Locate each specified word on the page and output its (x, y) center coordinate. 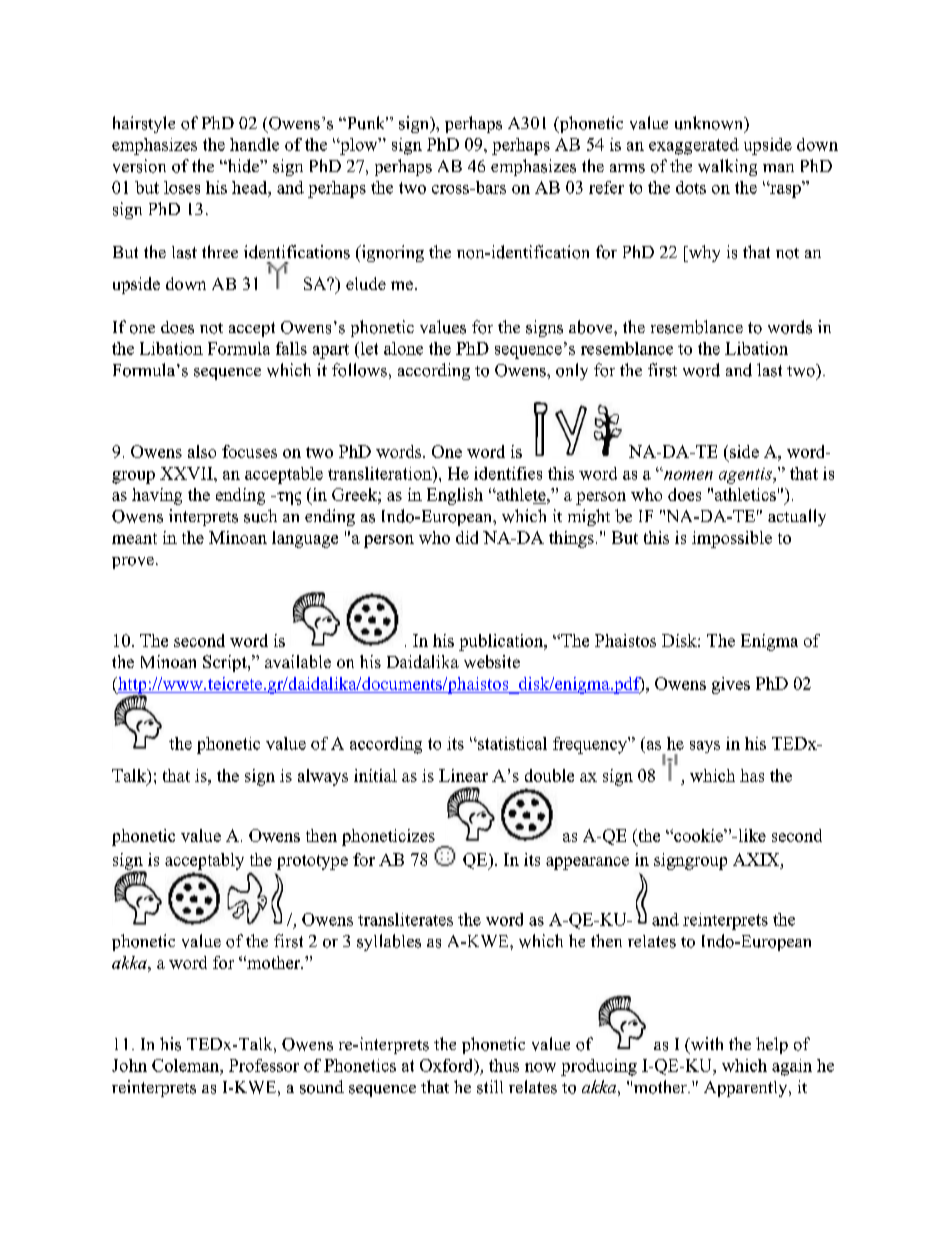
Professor (264, 1065)
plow (359, 146)
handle (254, 144)
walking (727, 167)
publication (502, 642)
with (705, 1045)
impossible (732, 539)
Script (226, 663)
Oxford (448, 1066)
